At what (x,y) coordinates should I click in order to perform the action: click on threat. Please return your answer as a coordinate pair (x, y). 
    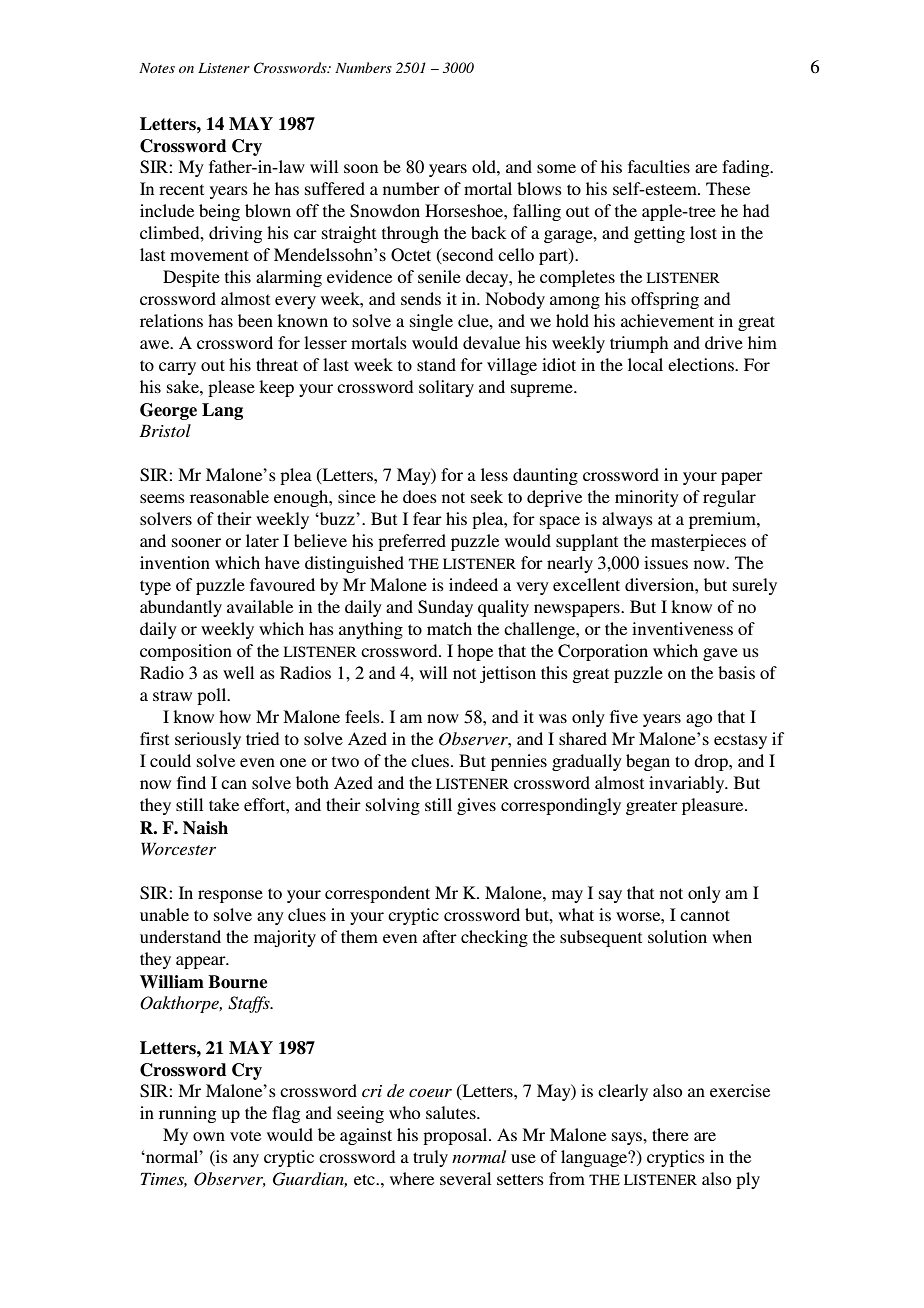
    Looking at the image, I should click on (277, 364).
